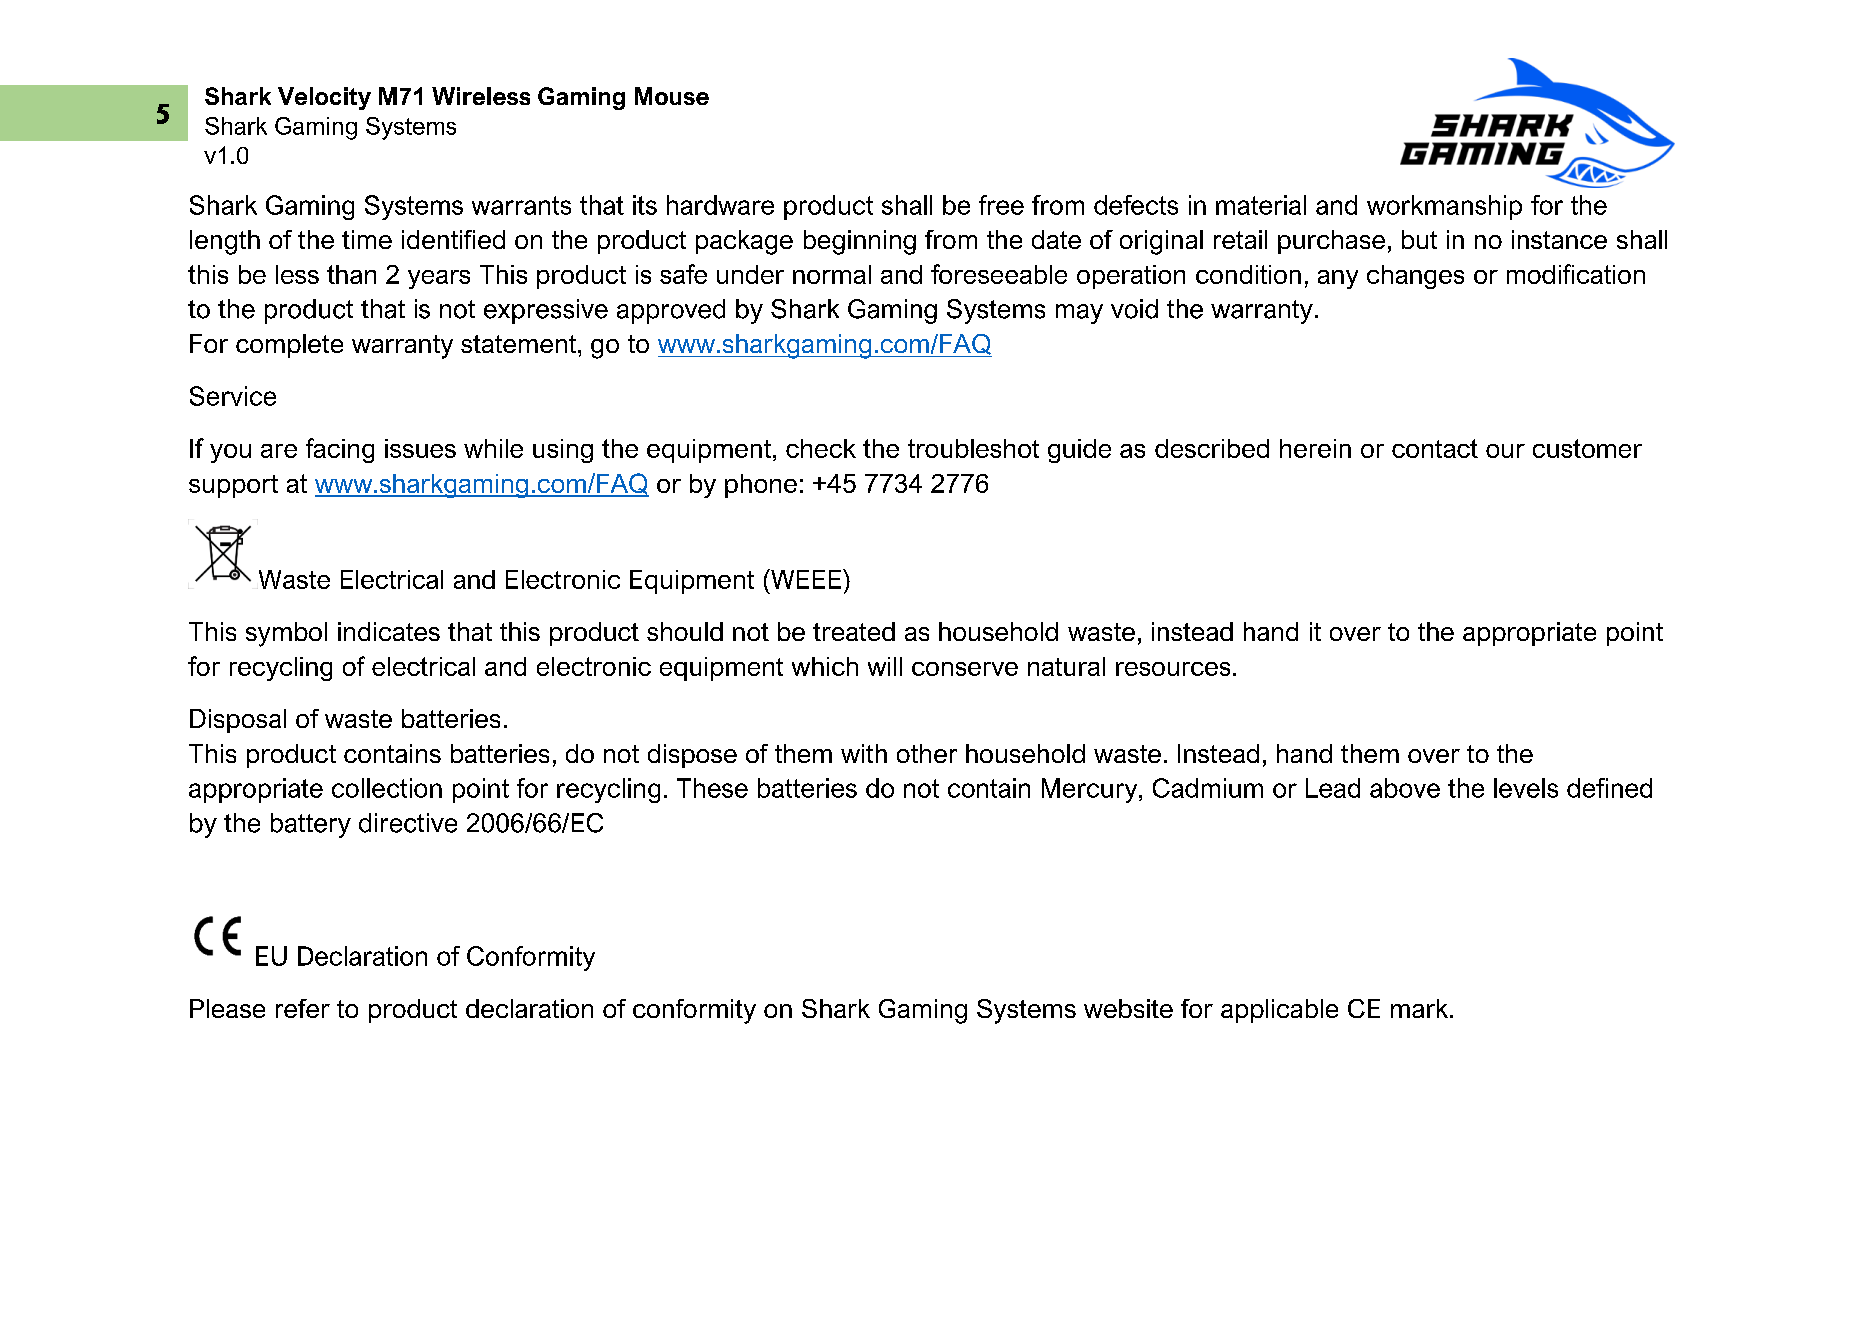 This screenshot has width=1864, height=1318. Describe the element at coordinates (303, 1008) in the screenshot. I see `refer` at that location.
